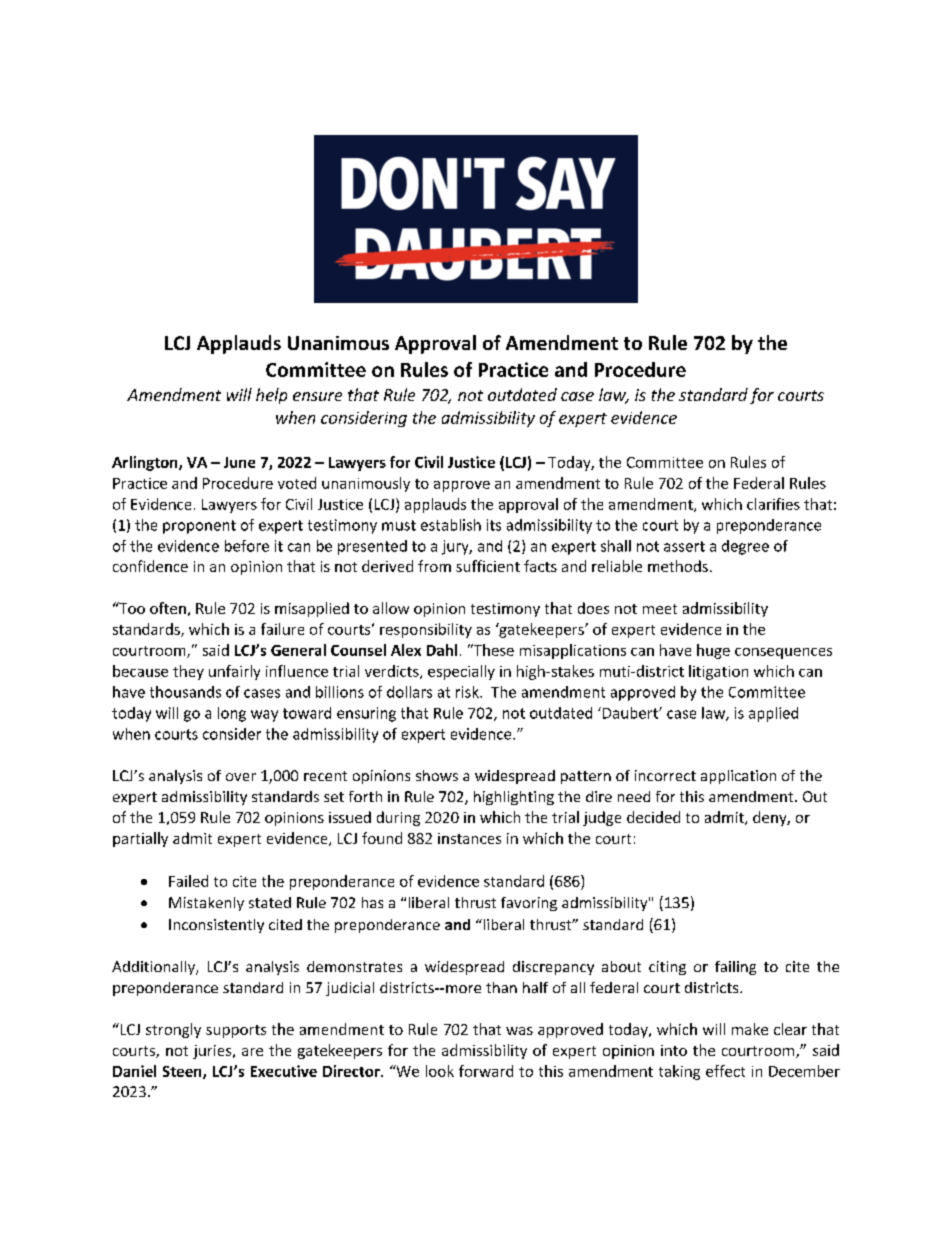  Describe the element at coordinates (773, 504) in the screenshot. I see `clarifies` at that location.
